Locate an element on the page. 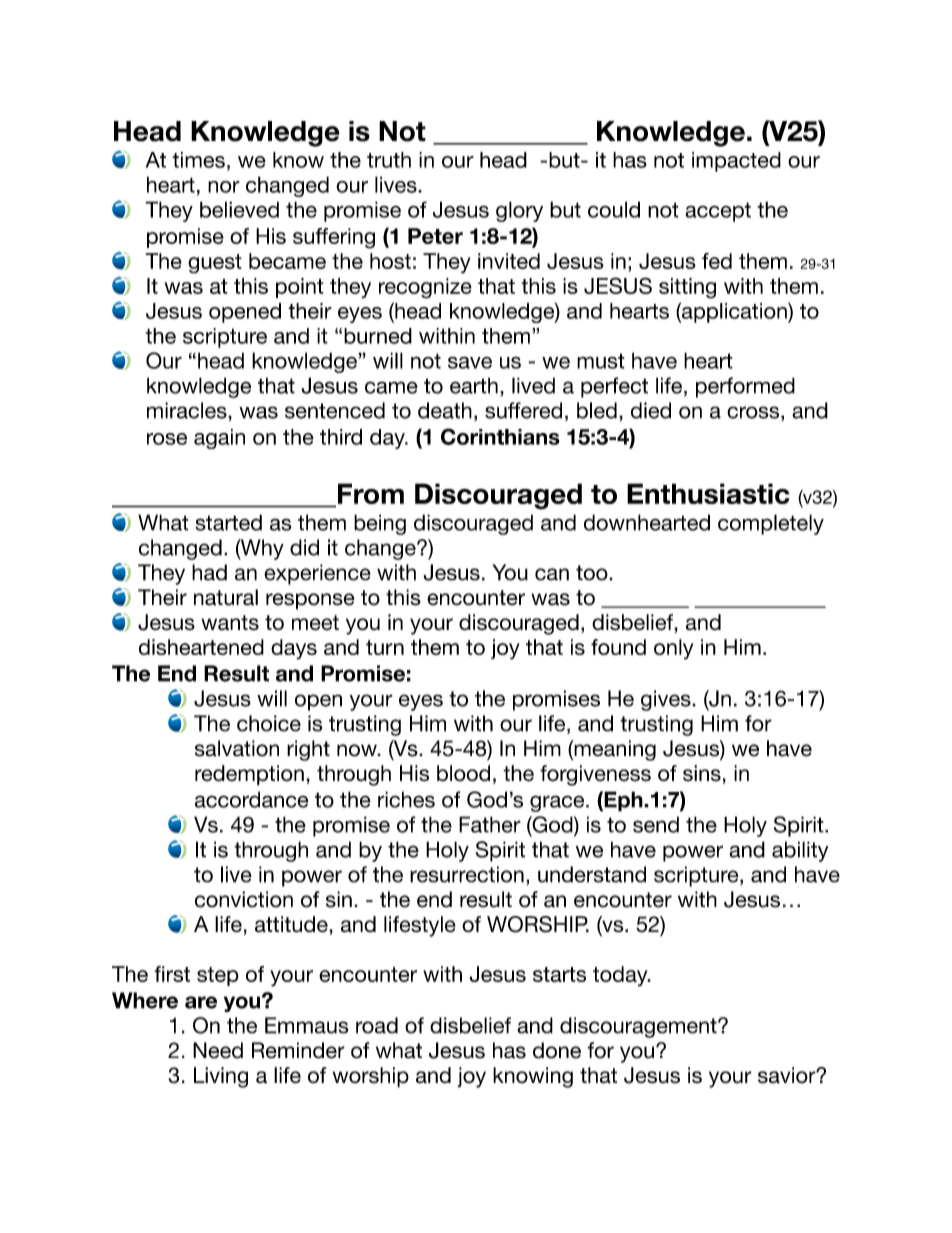 The image size is (952, 1233). done is located at coordinates (557, 1050).
